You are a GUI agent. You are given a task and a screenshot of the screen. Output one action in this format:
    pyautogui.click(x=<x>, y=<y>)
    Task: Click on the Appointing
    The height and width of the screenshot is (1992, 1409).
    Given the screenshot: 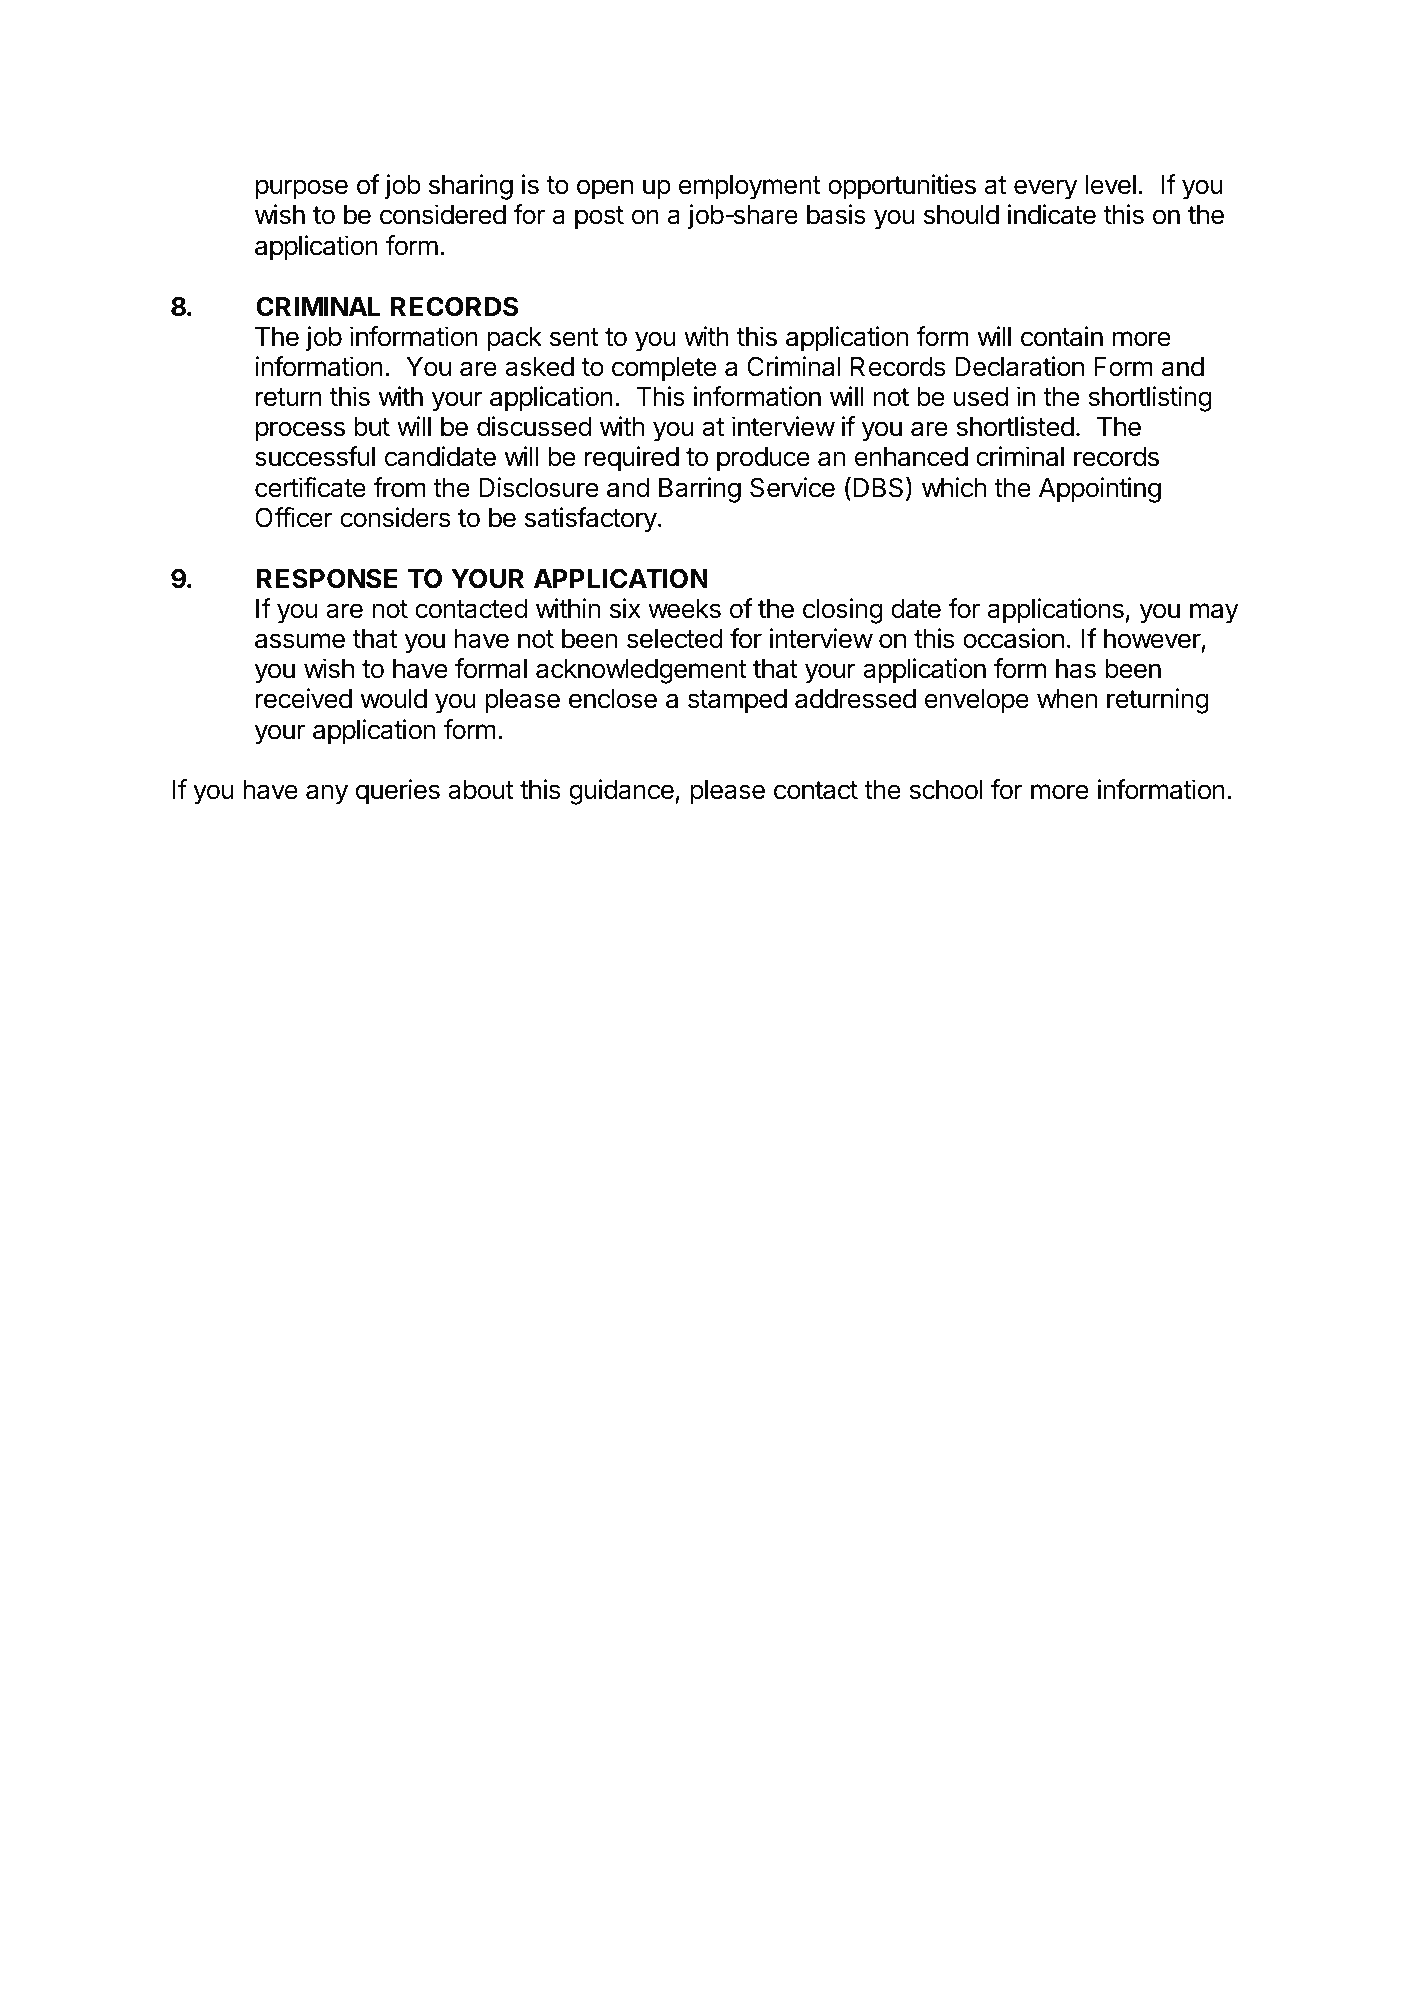 What is the action you would take?
    pyautogui.click(x=1100, y=490)
